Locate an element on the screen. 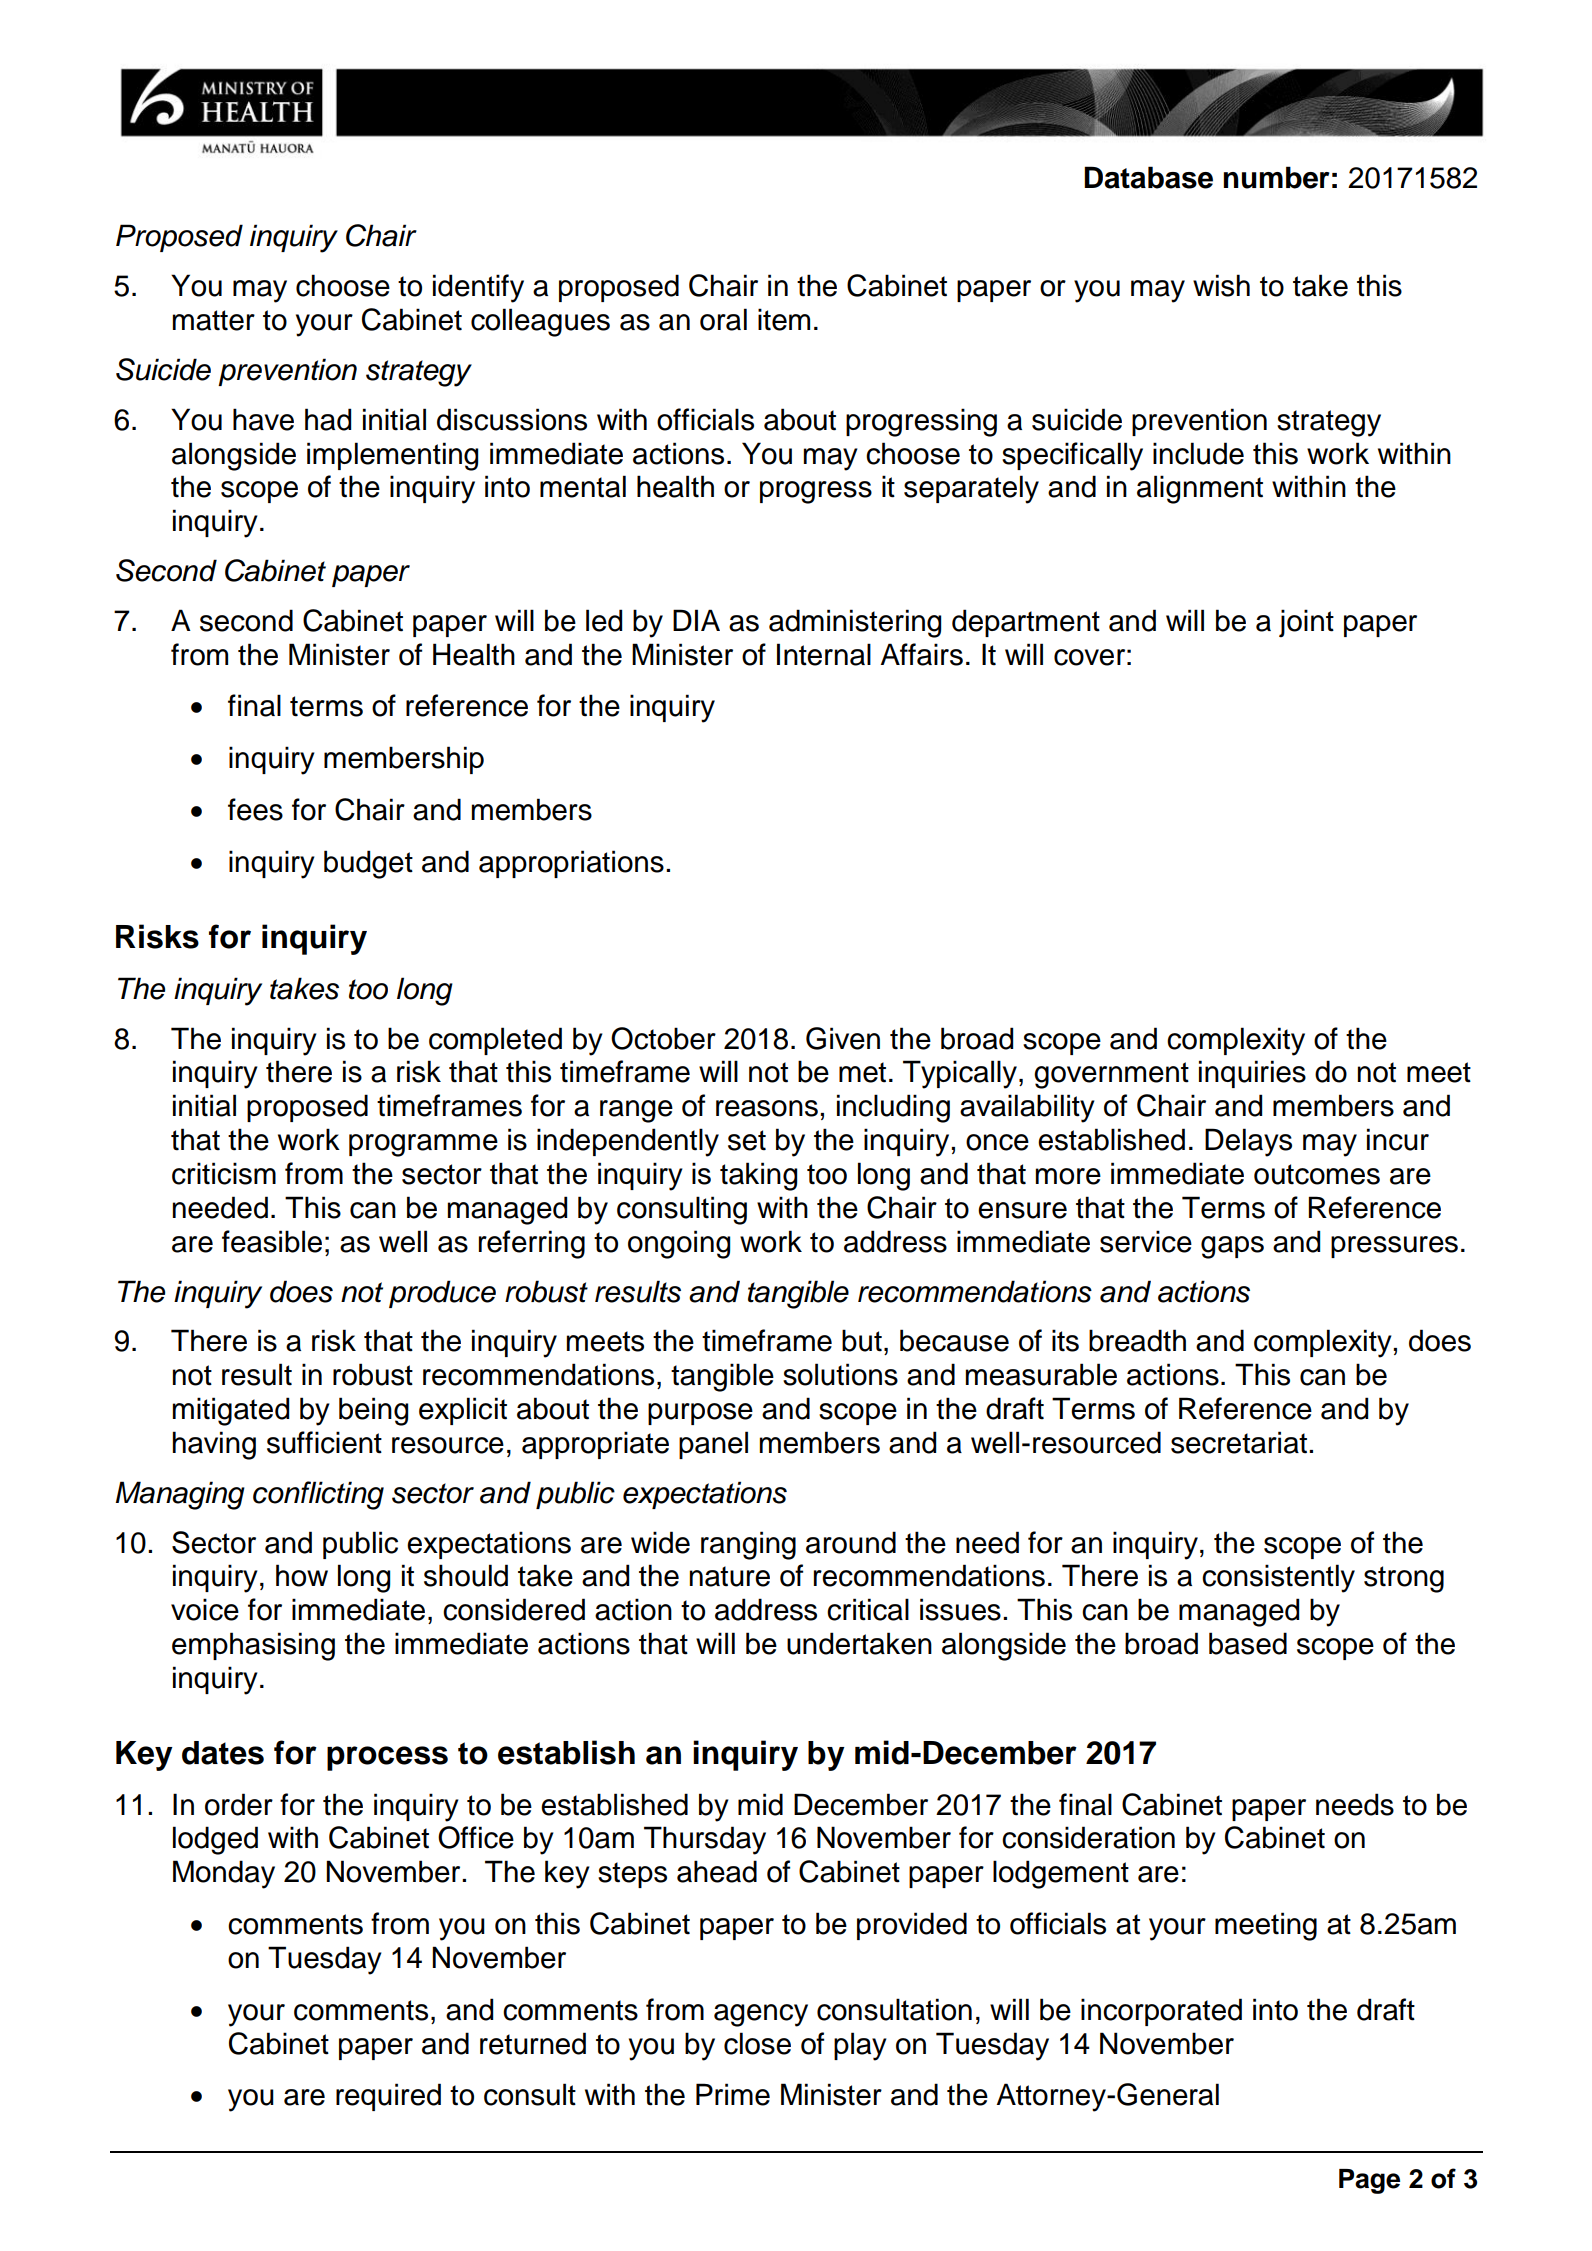 This screenshot has width=1592, height=2251. required is located at coordinates (388, 2097).
